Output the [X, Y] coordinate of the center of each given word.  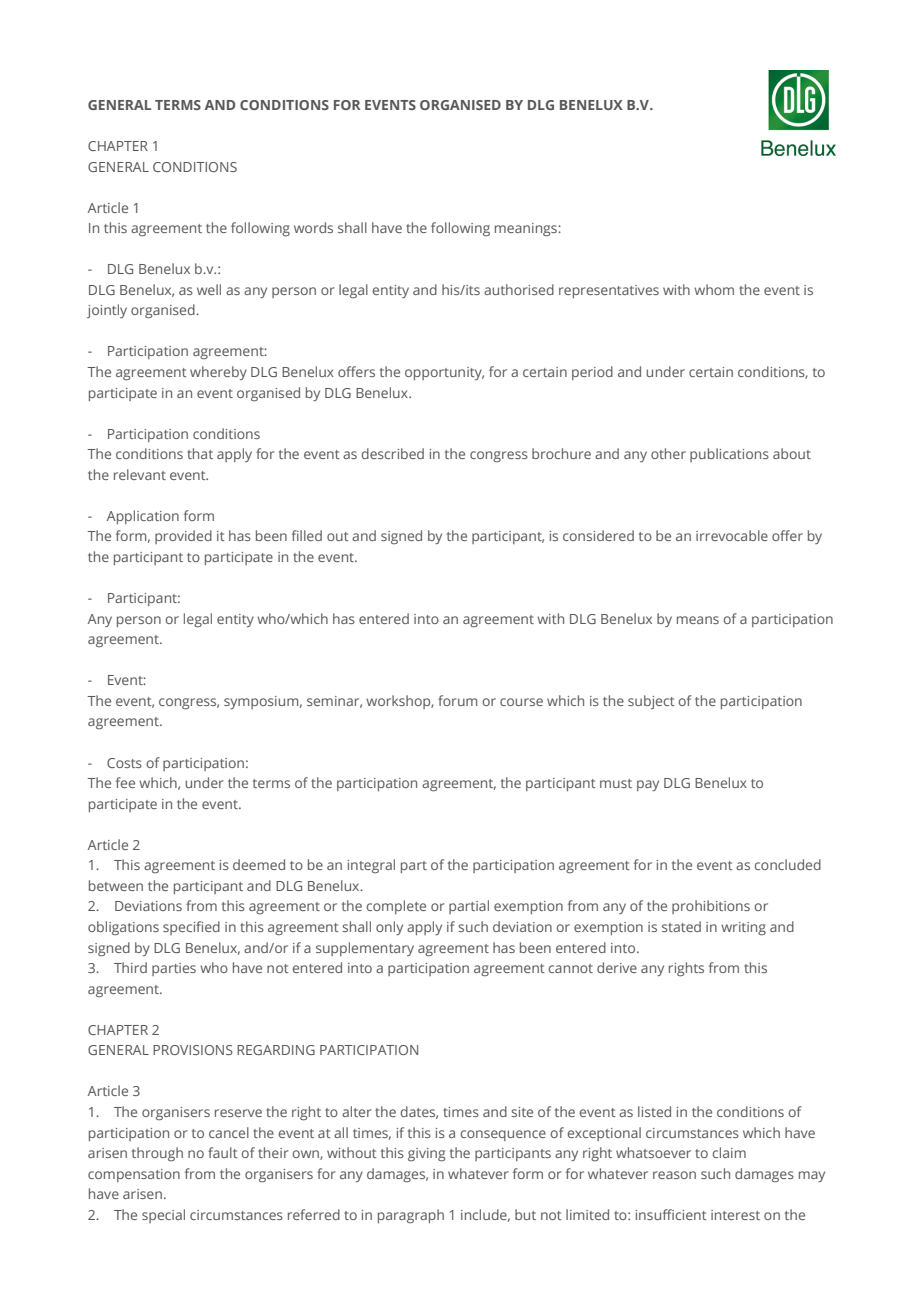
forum [457, 700]
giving [426, 1155]
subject [651, 702]
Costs [124, 763]
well [209, 289]
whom [714, 289]
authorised [519, 289]
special [163, 1216]
